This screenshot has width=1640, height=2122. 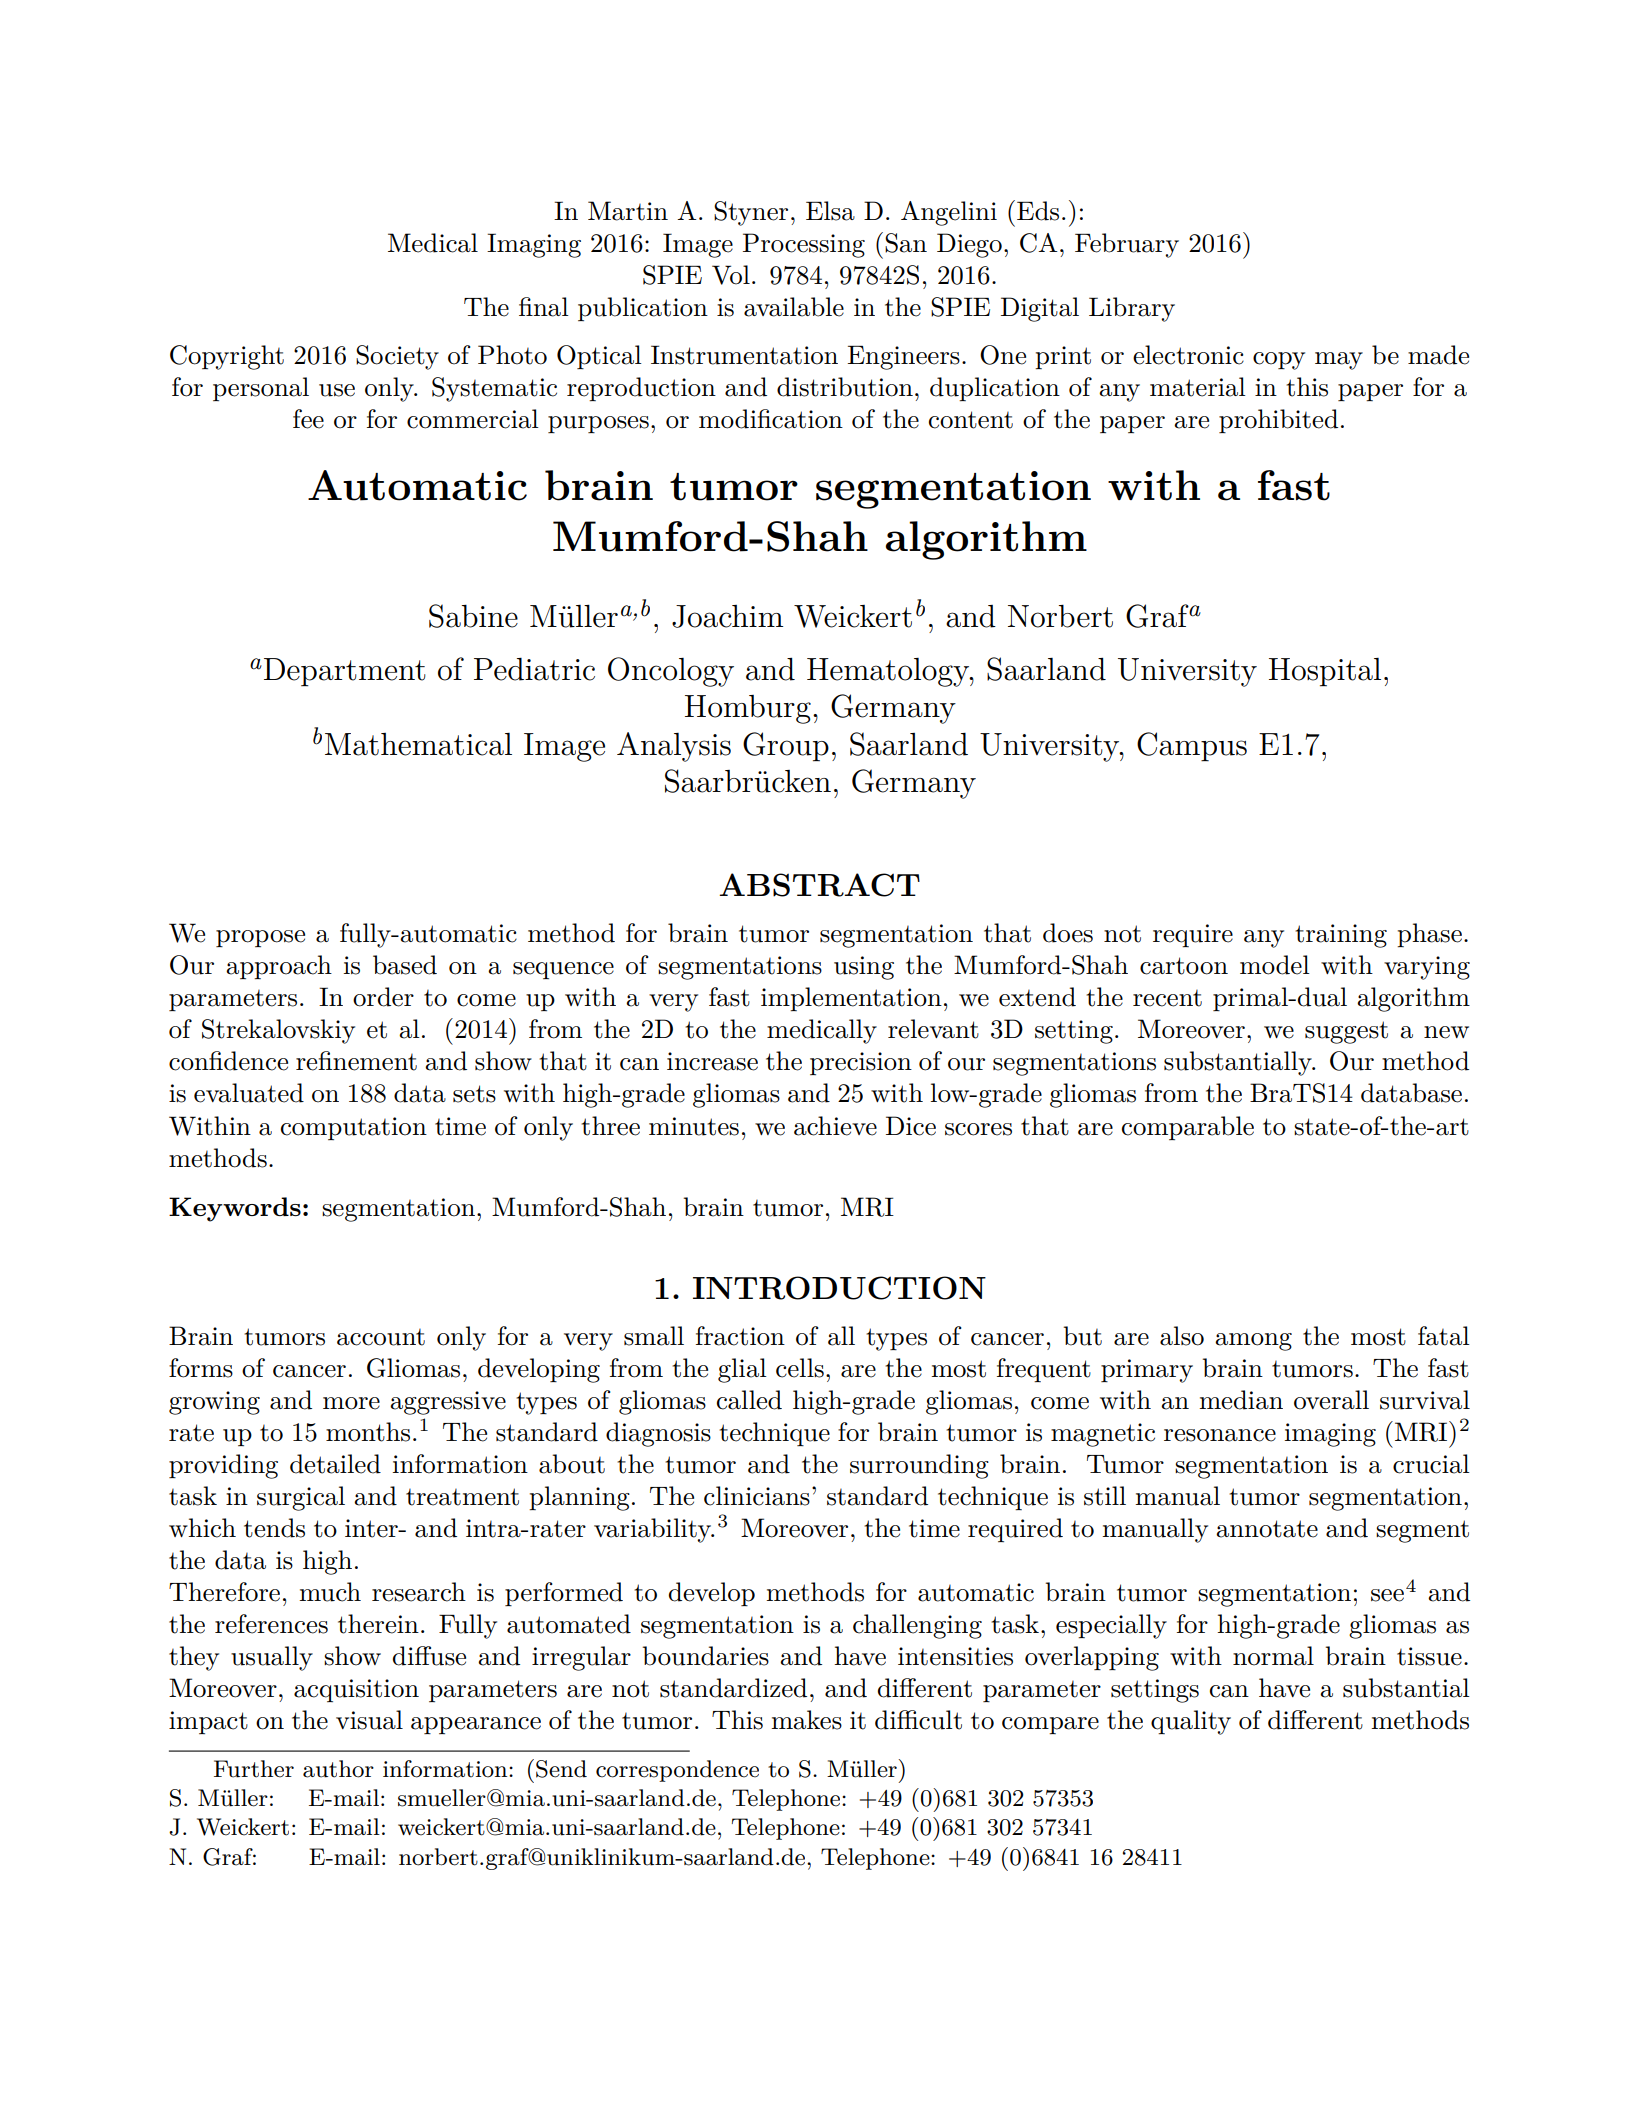 What do you see at coordinates (383, 997) in the screenshot?
I see `order` at bounding box center [383, 997].
